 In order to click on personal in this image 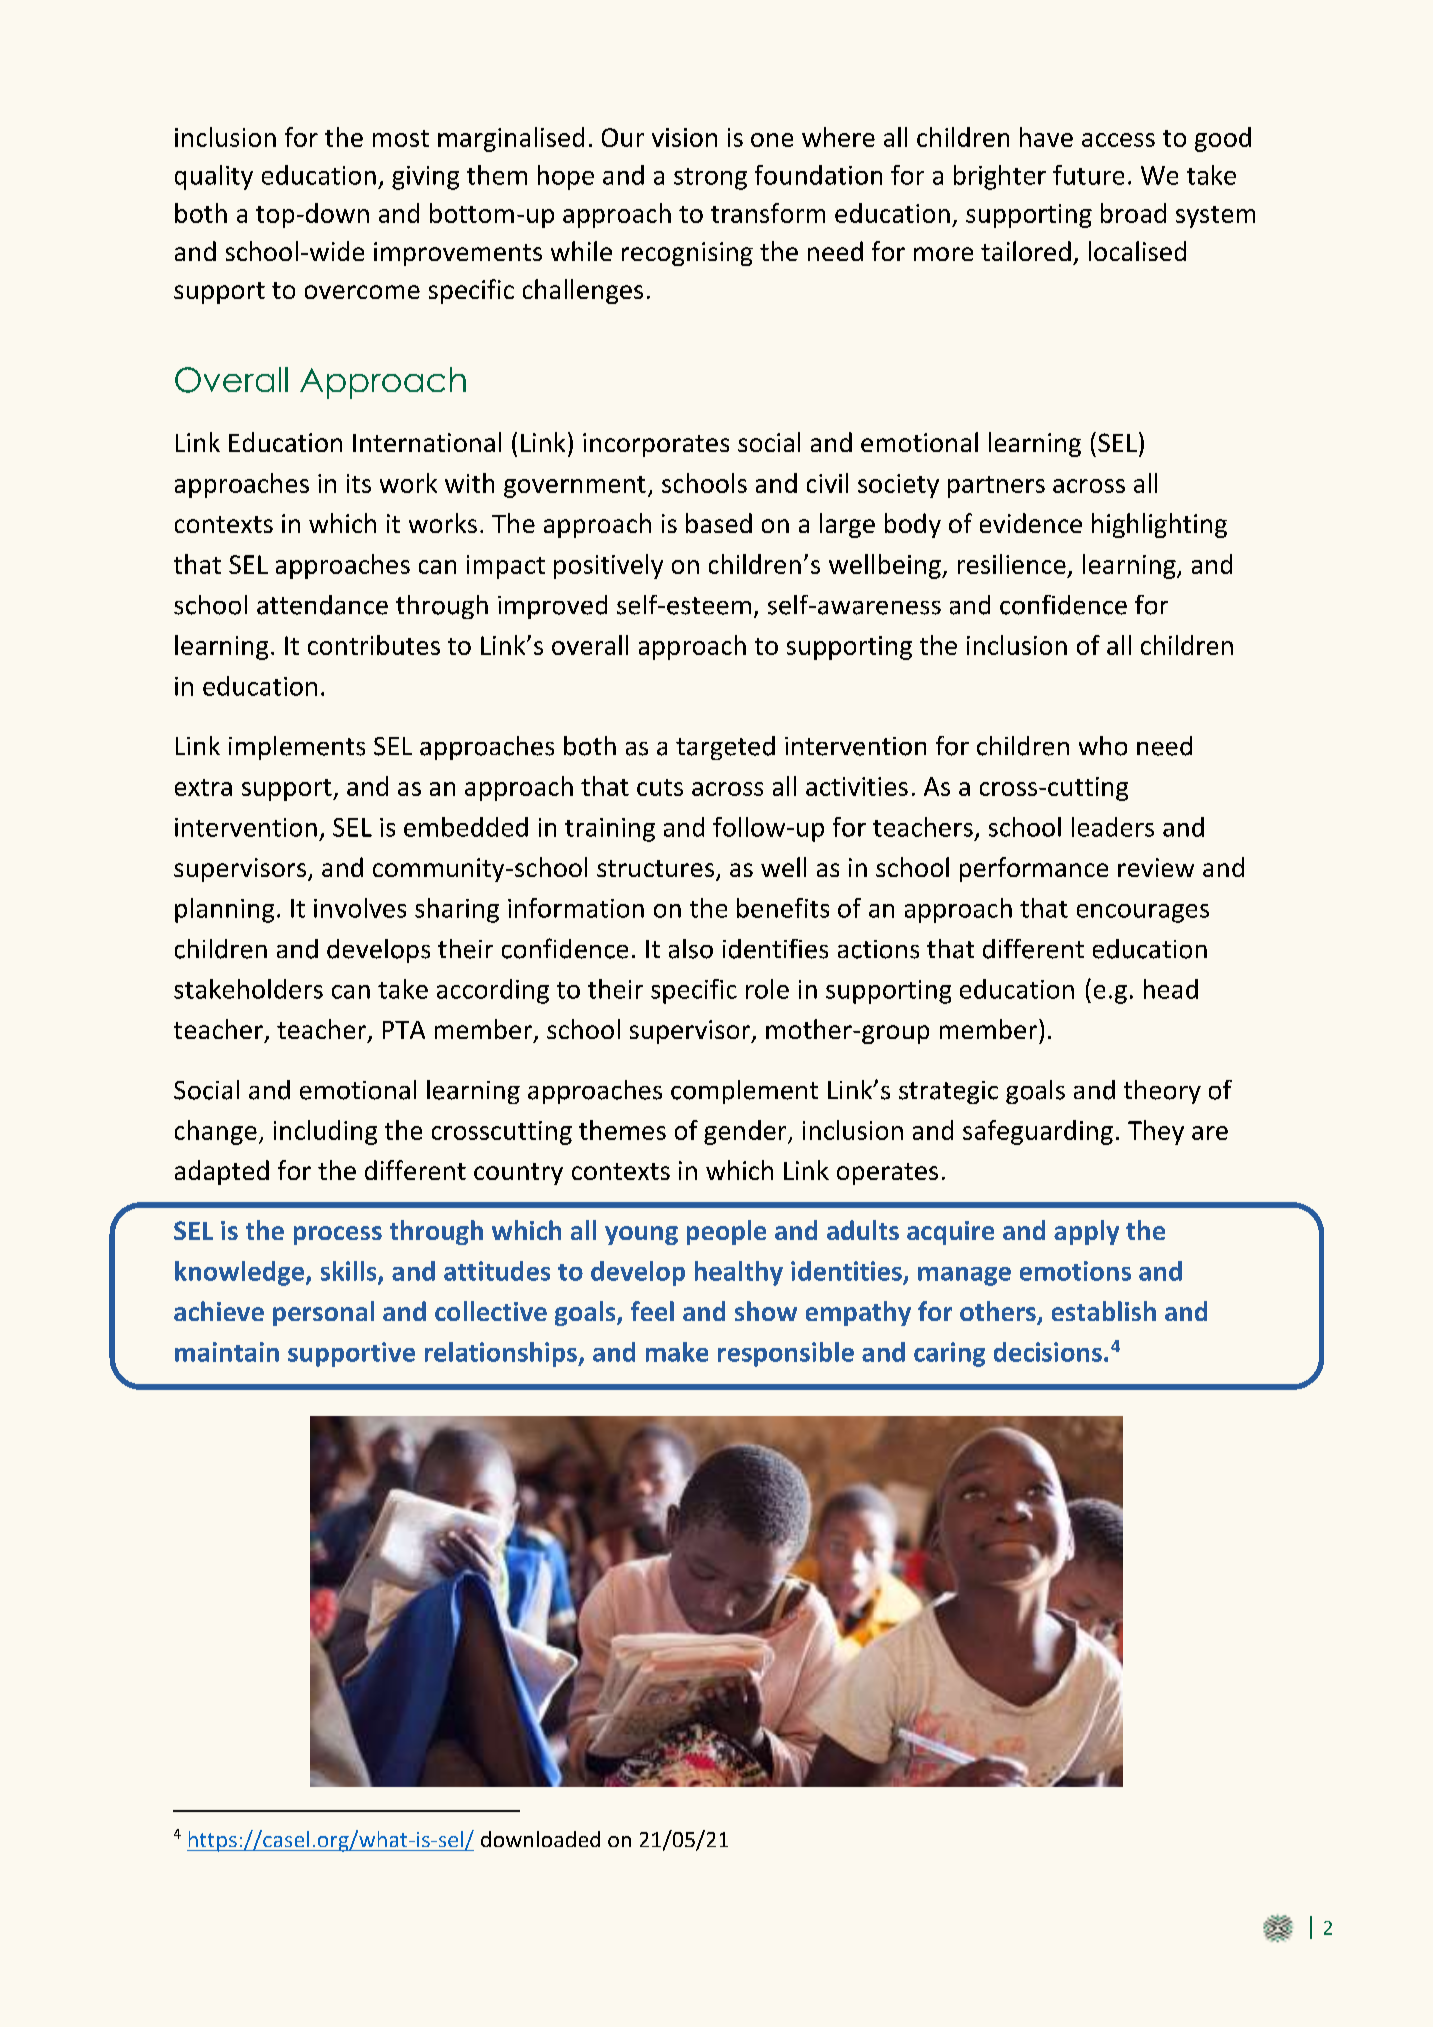, I will do `click(323, 1313)`.
